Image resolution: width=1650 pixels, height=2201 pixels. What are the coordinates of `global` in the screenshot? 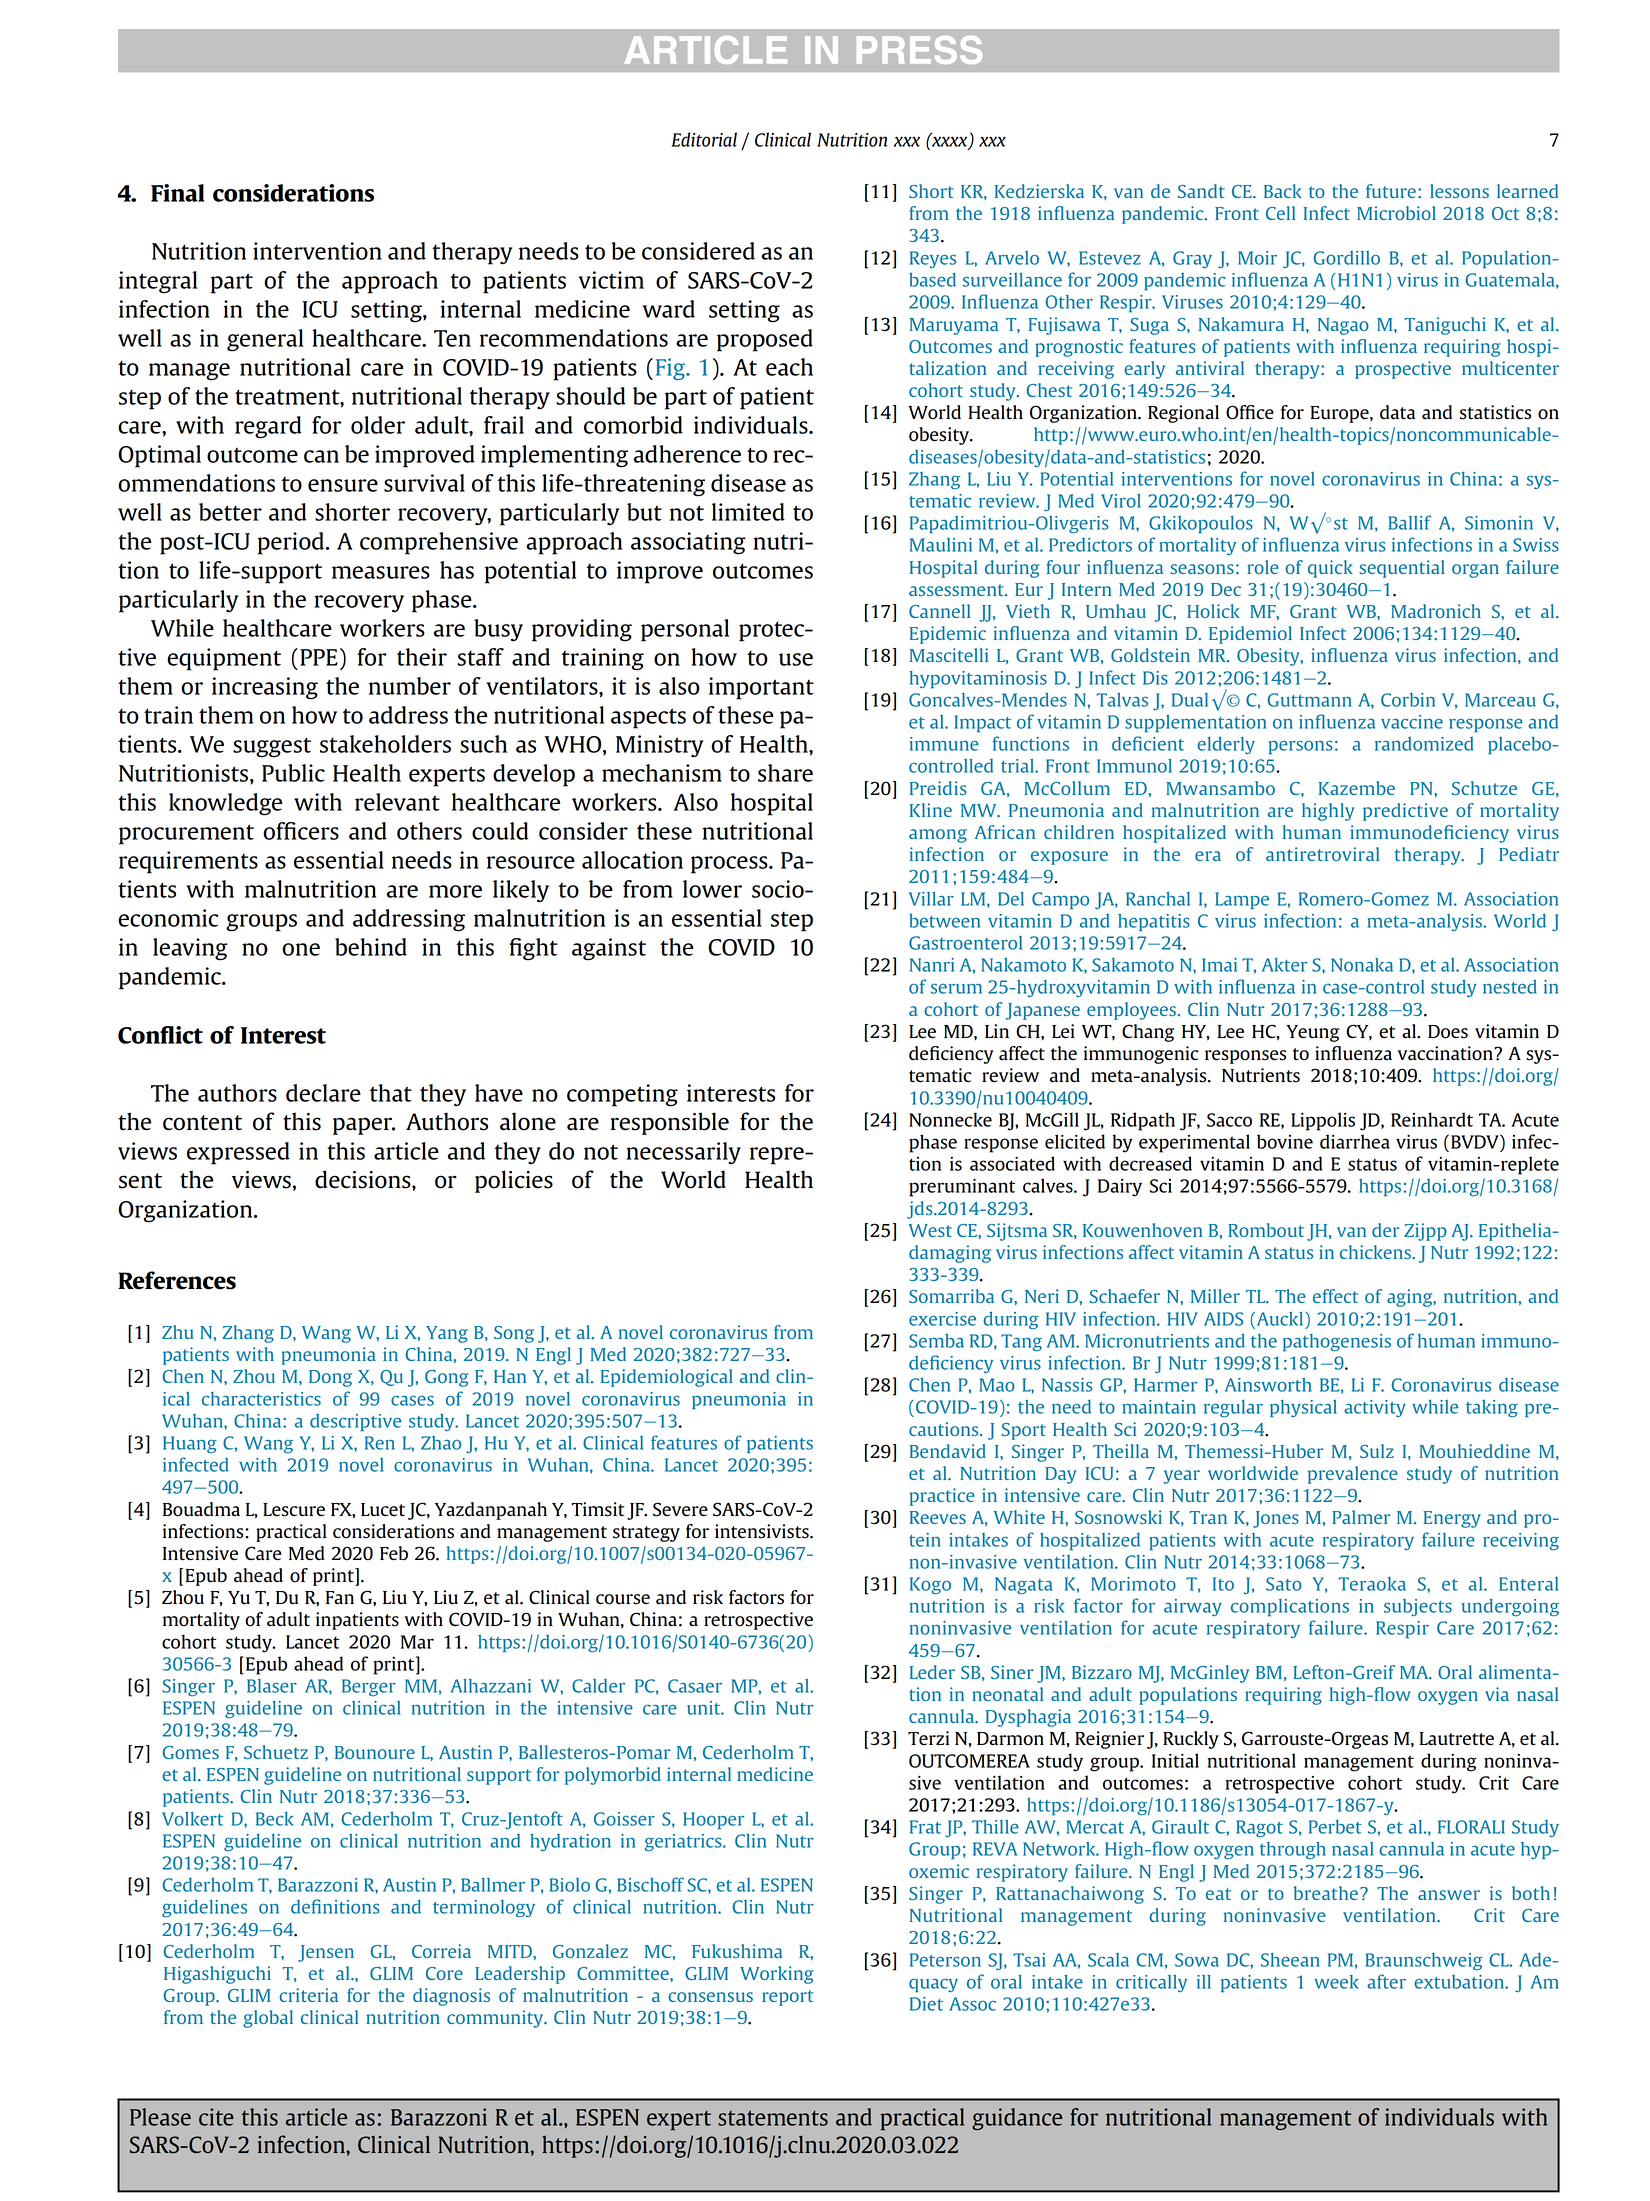 It's located at (268, 2019).
